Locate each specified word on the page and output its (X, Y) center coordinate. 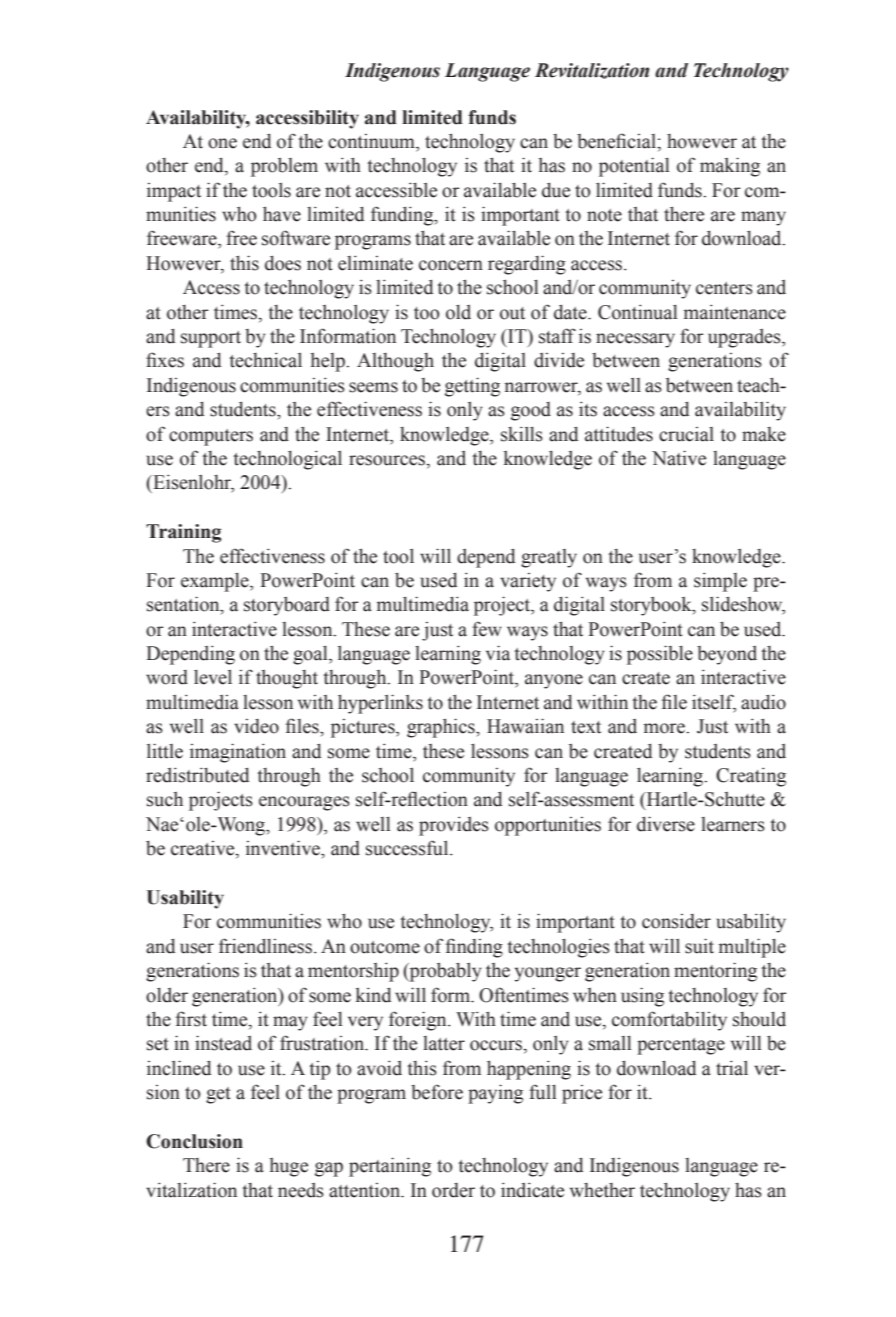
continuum (372, 141)
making (730, 167)
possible (660, 655)
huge (288, 1167)
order (453, 1190)
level (213, 677)
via (498, 653)
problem (284, 167)
